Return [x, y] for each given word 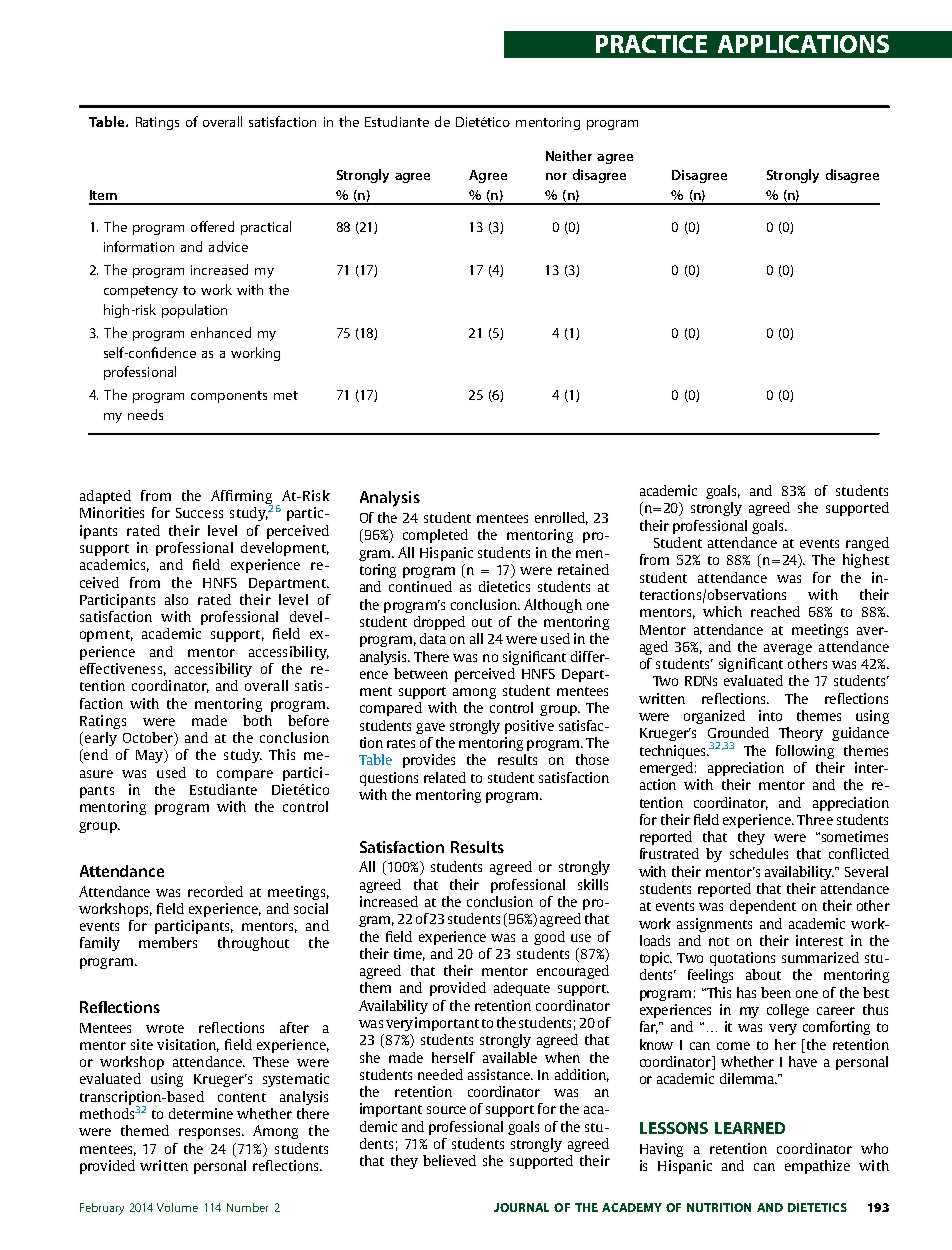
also [176, 599]
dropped [439, 623]
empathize [817, 1167]
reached [775, 611]
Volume [177, 1207]
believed [449, 1160]
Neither [569, 155]
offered [212, 226]
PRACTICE [651, 44]
